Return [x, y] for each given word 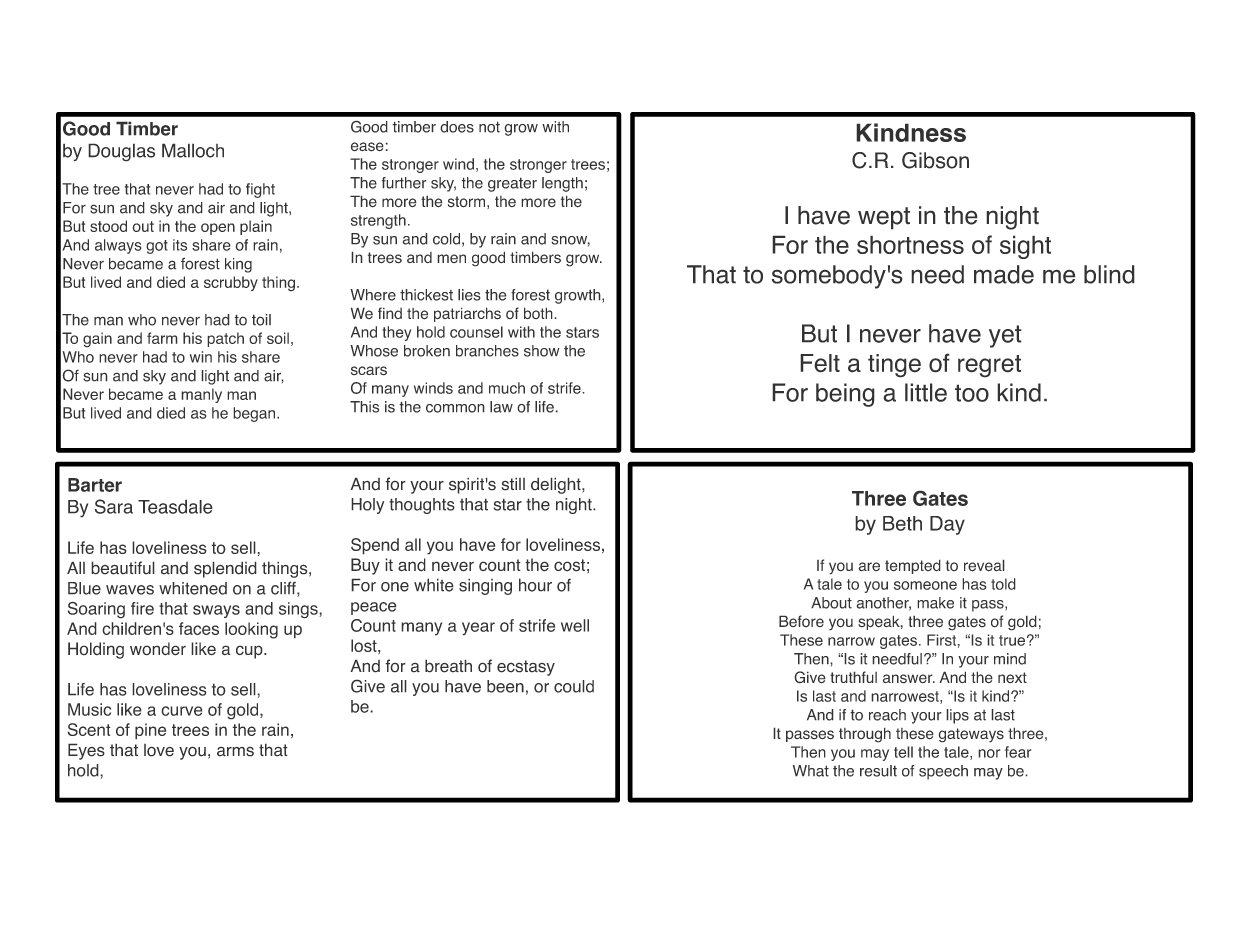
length [562, 184]
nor [989, 753]
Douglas [121, 152]
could [574, 686]
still [513, 484]
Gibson [935, 160]
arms [235, 751]
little [926, 392]
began [255, 414]
